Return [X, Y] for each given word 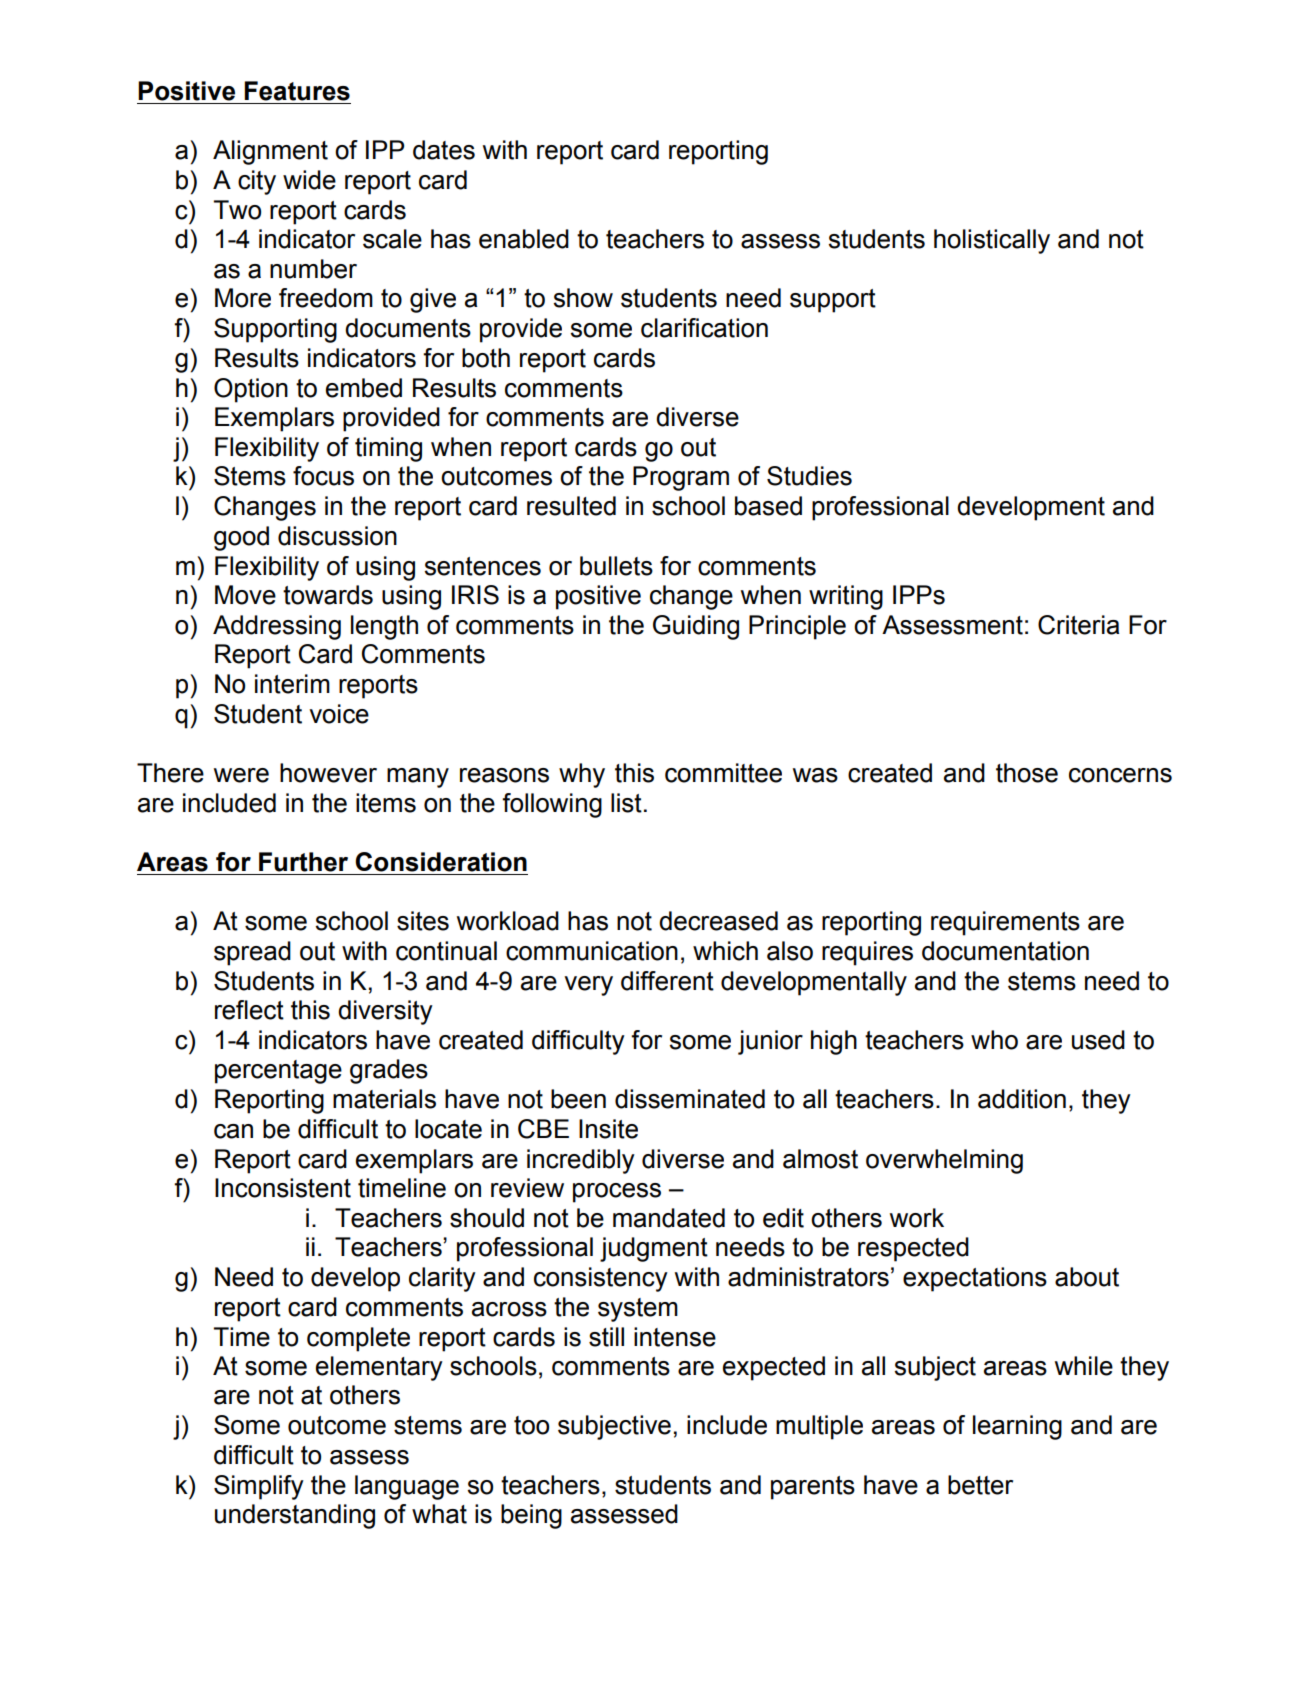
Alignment [270, 152]
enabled [524, 239]
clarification [704, 328]
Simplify [259, 1487]
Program [681, 478]
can [233, 1131]
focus [323, 476]
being [531, 1516]
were [241, 775]
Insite [608, 1129]
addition [1022, 1099]
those [1027, 773]
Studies [809, 476]
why [582, 775]
